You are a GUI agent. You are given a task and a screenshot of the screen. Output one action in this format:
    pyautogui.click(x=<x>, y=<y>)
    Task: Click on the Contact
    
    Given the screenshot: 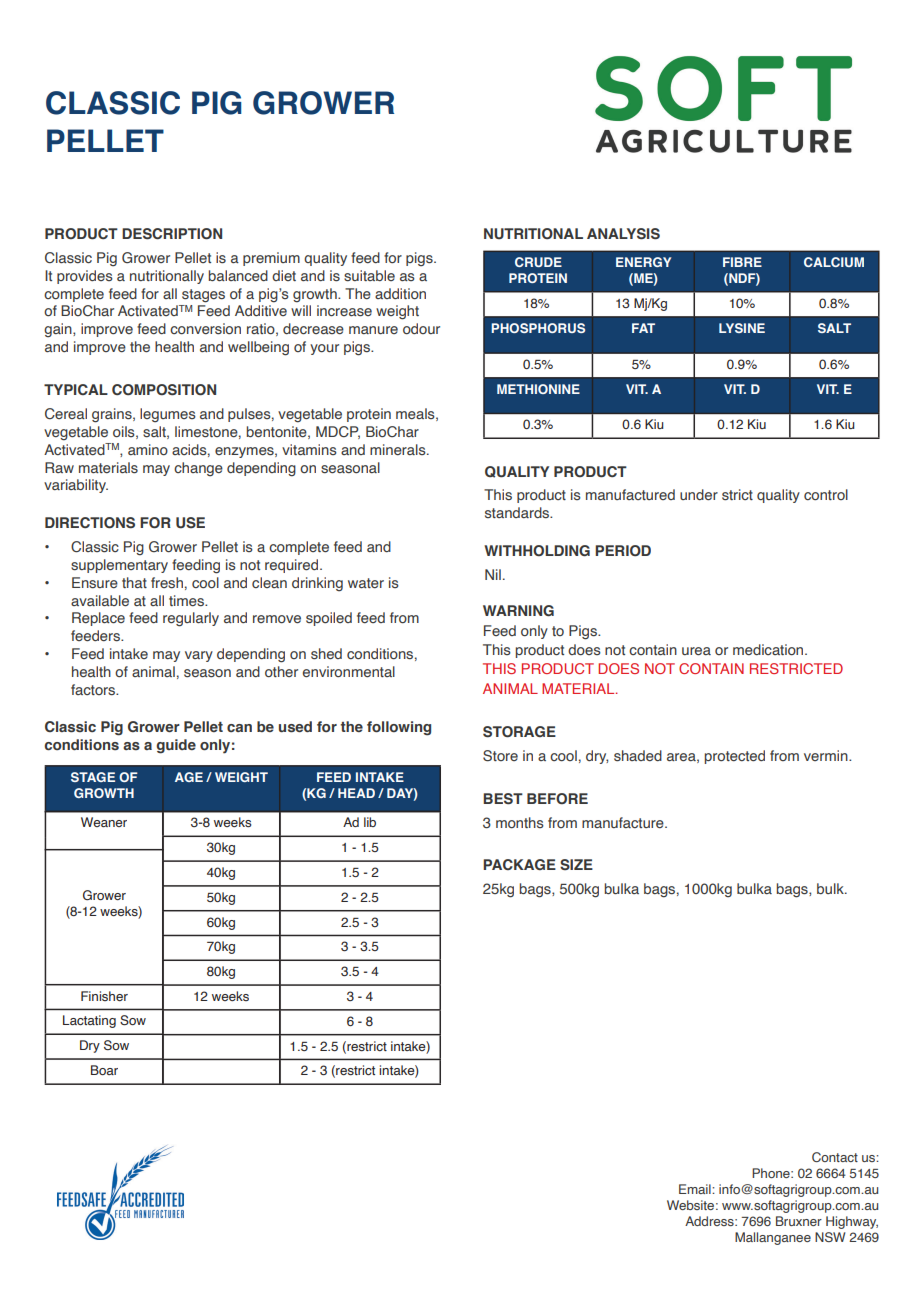 What is the action you would take?
    pyautogui.click(x=835, y=1157)
